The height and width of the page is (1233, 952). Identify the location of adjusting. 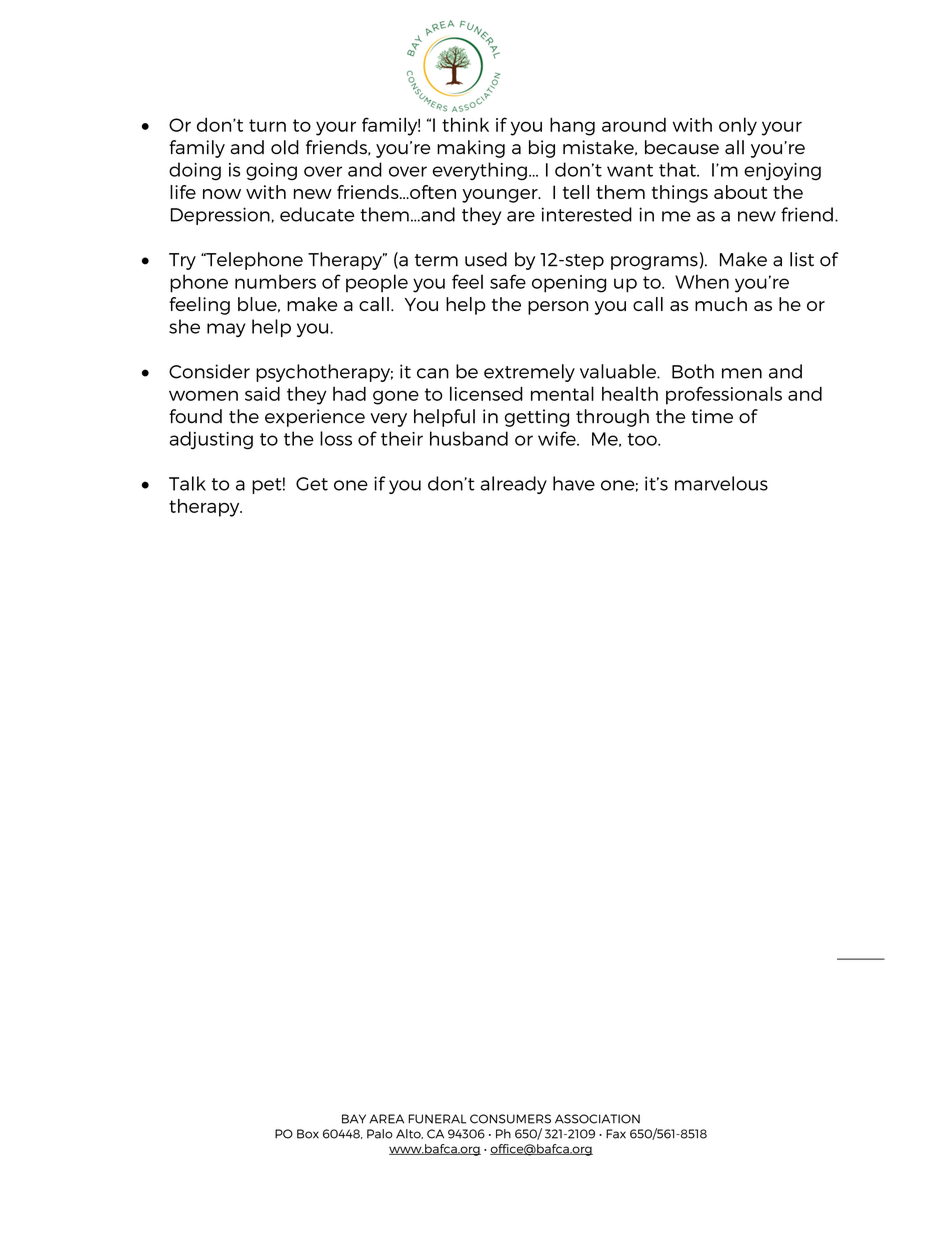
(211, 440).
